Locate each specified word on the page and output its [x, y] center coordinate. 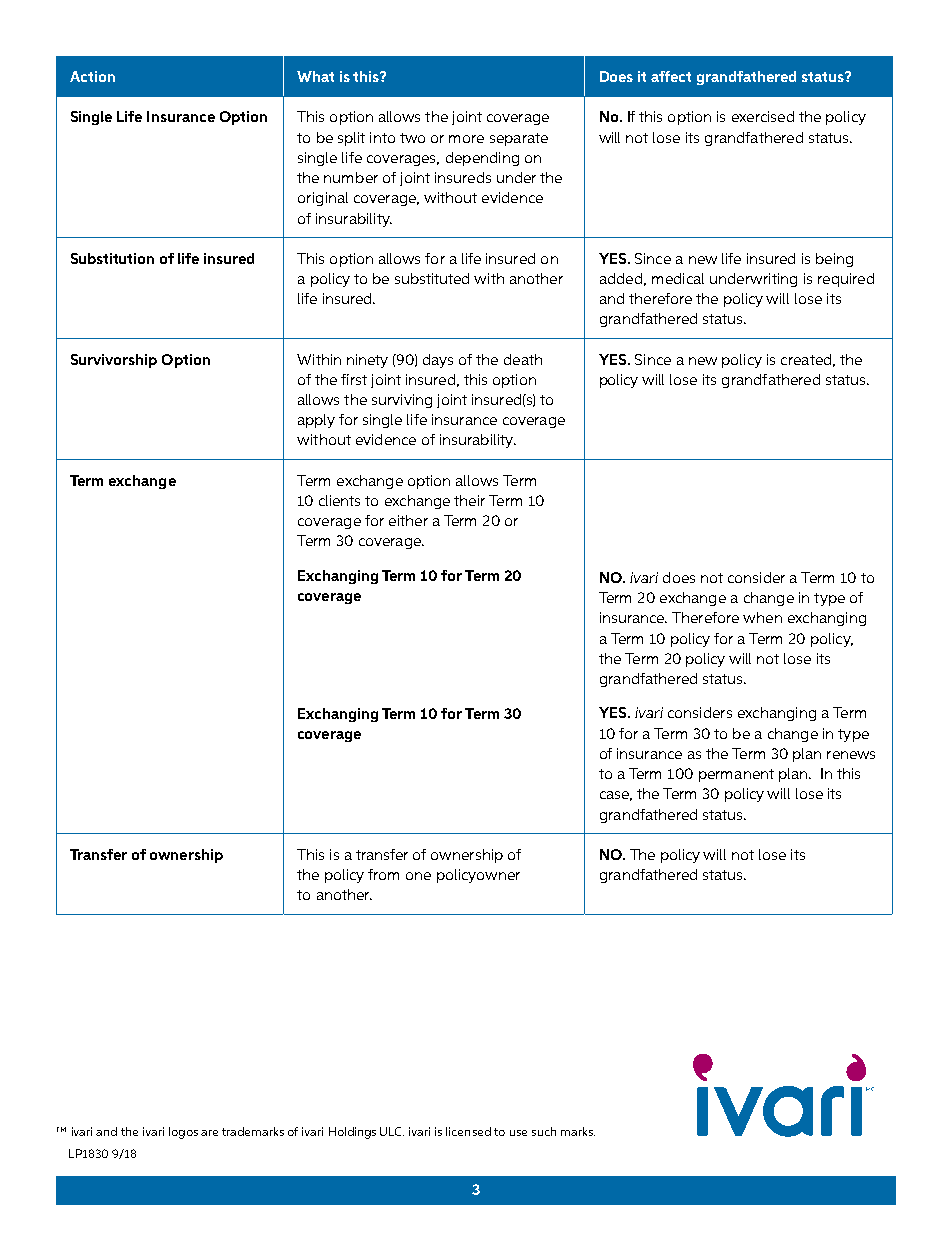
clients [339, 500]
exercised [763, 116]
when [762, 617]
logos [183, 1133]
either [408, 520]
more [466, 139]
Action [92, 76]
